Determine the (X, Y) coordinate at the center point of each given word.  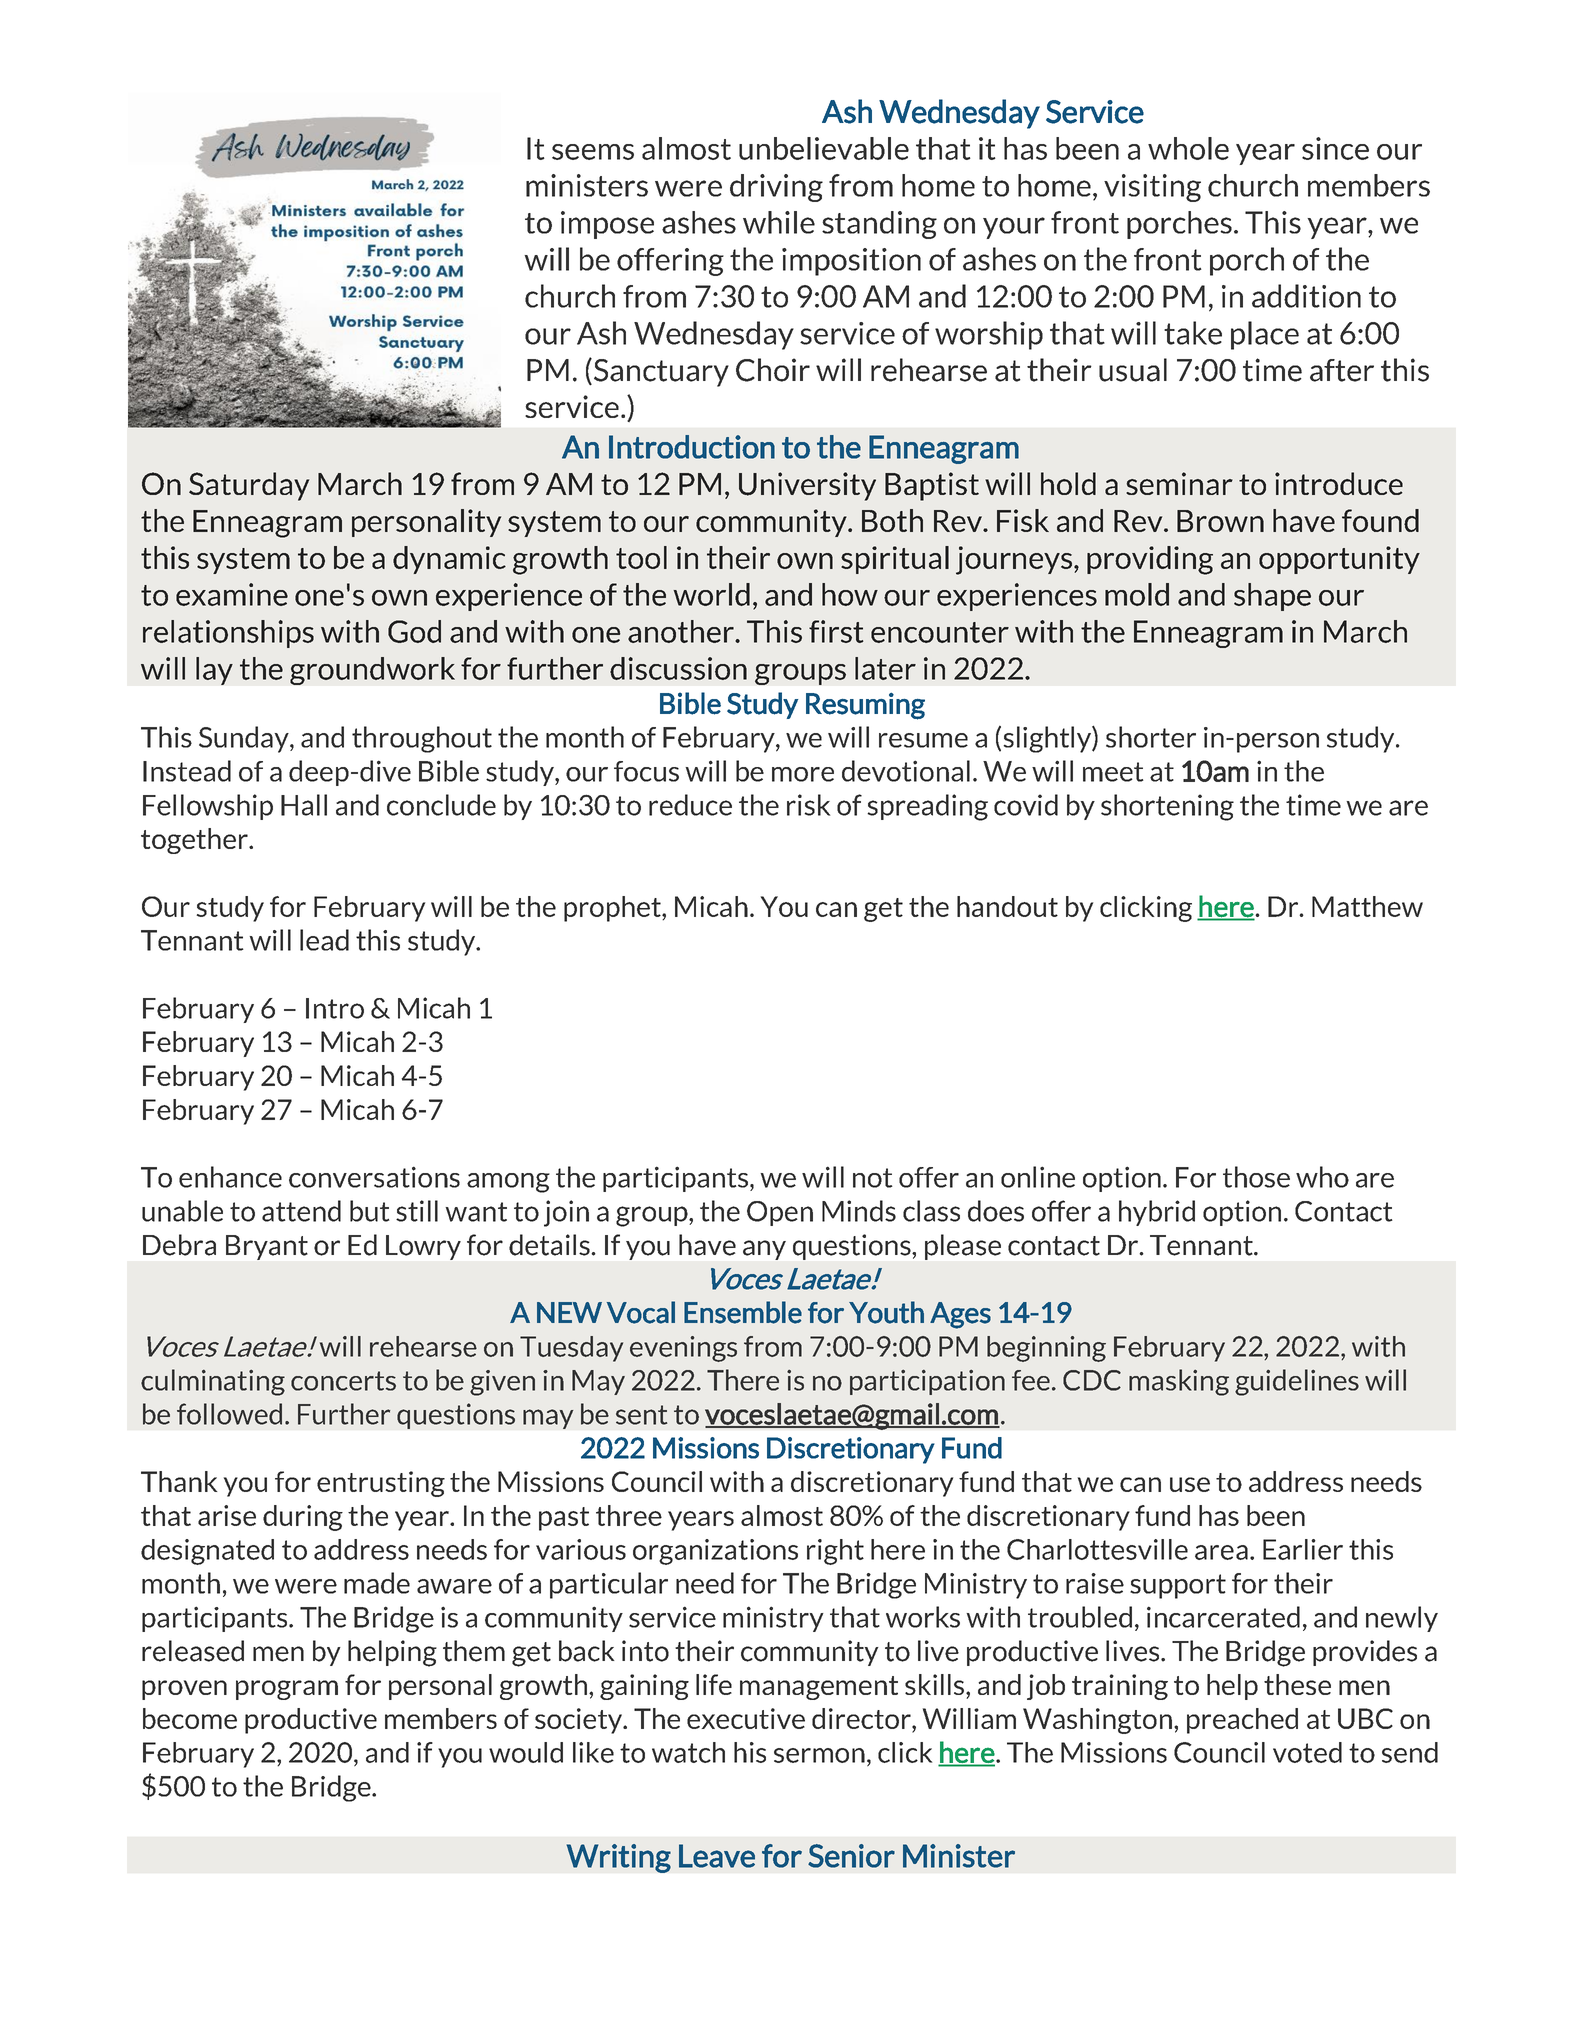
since (1335, 148)
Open (780, 1213)
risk (808, 805)
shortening (1167, 807)
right (835, 1552)
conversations (374, 1177)
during (303, 1518)
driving (776, 188)
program (287, 1690)
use (1190, 1484)
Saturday (249, 486)
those (1256, 1177)
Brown (1220, 521)
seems (593, 152)
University (807, 486)
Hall (304, 805)
